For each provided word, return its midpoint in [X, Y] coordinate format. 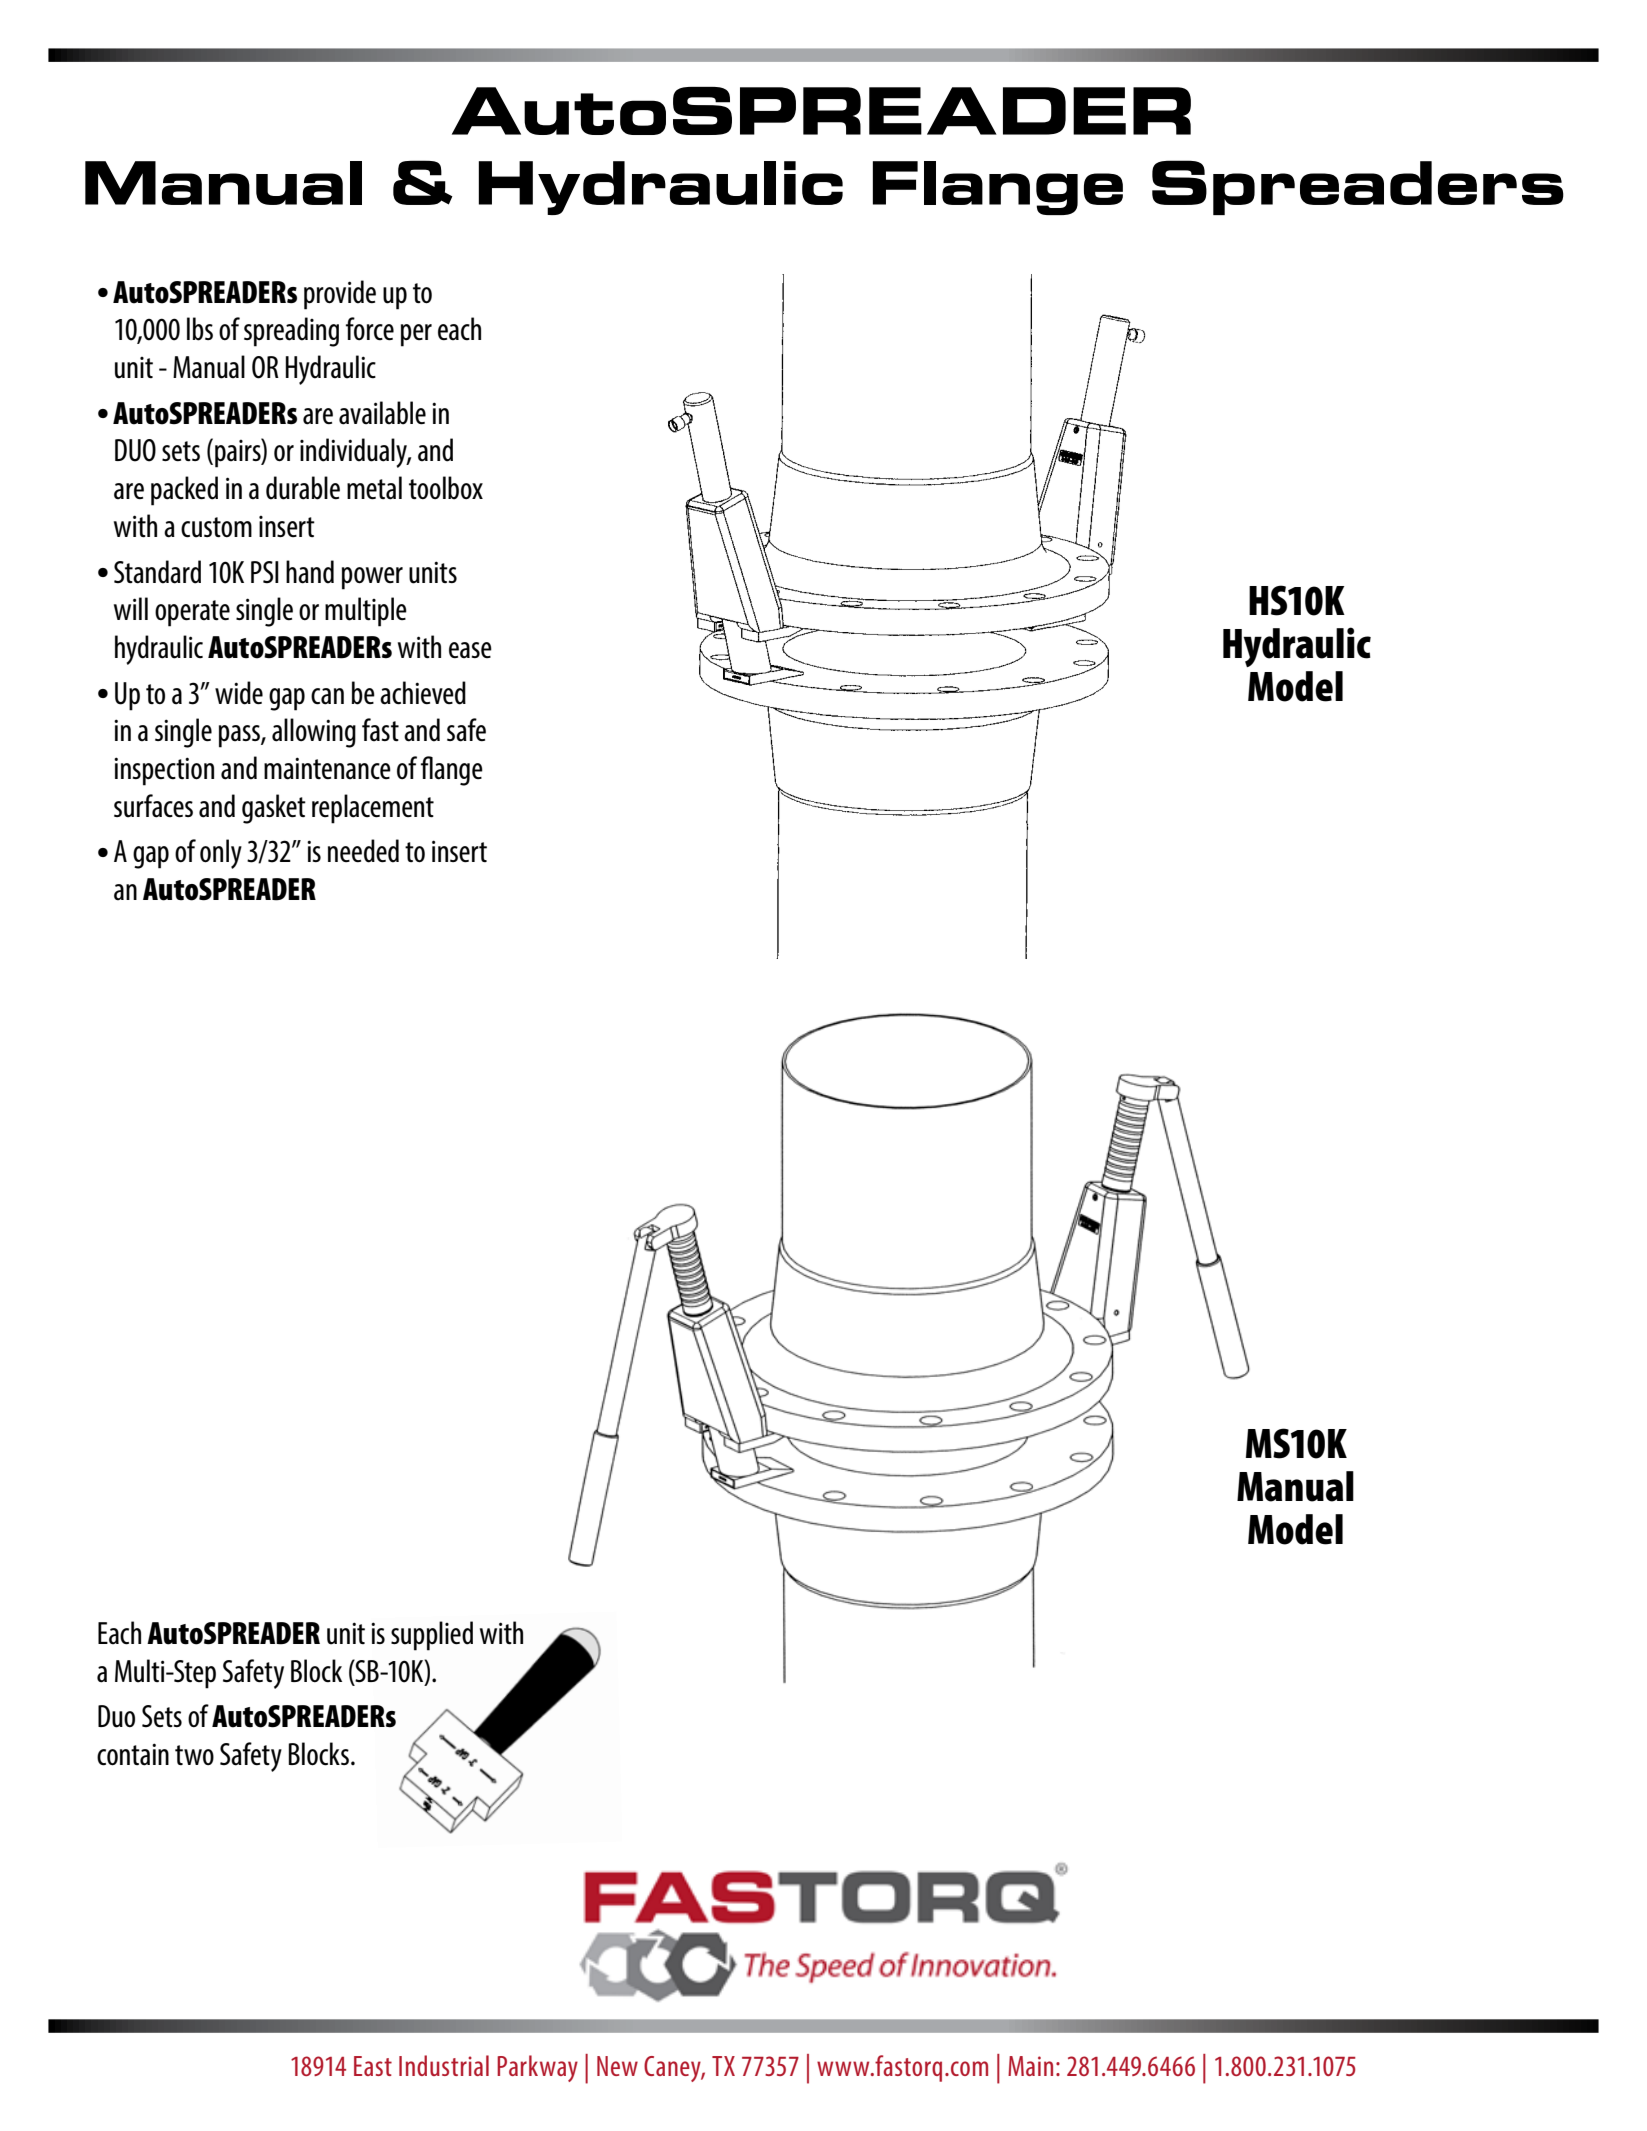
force [370, 329]
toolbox [446, 488]
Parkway [537, 2068]
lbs [200, 329]
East [373, 2066]
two [194, 1755]
